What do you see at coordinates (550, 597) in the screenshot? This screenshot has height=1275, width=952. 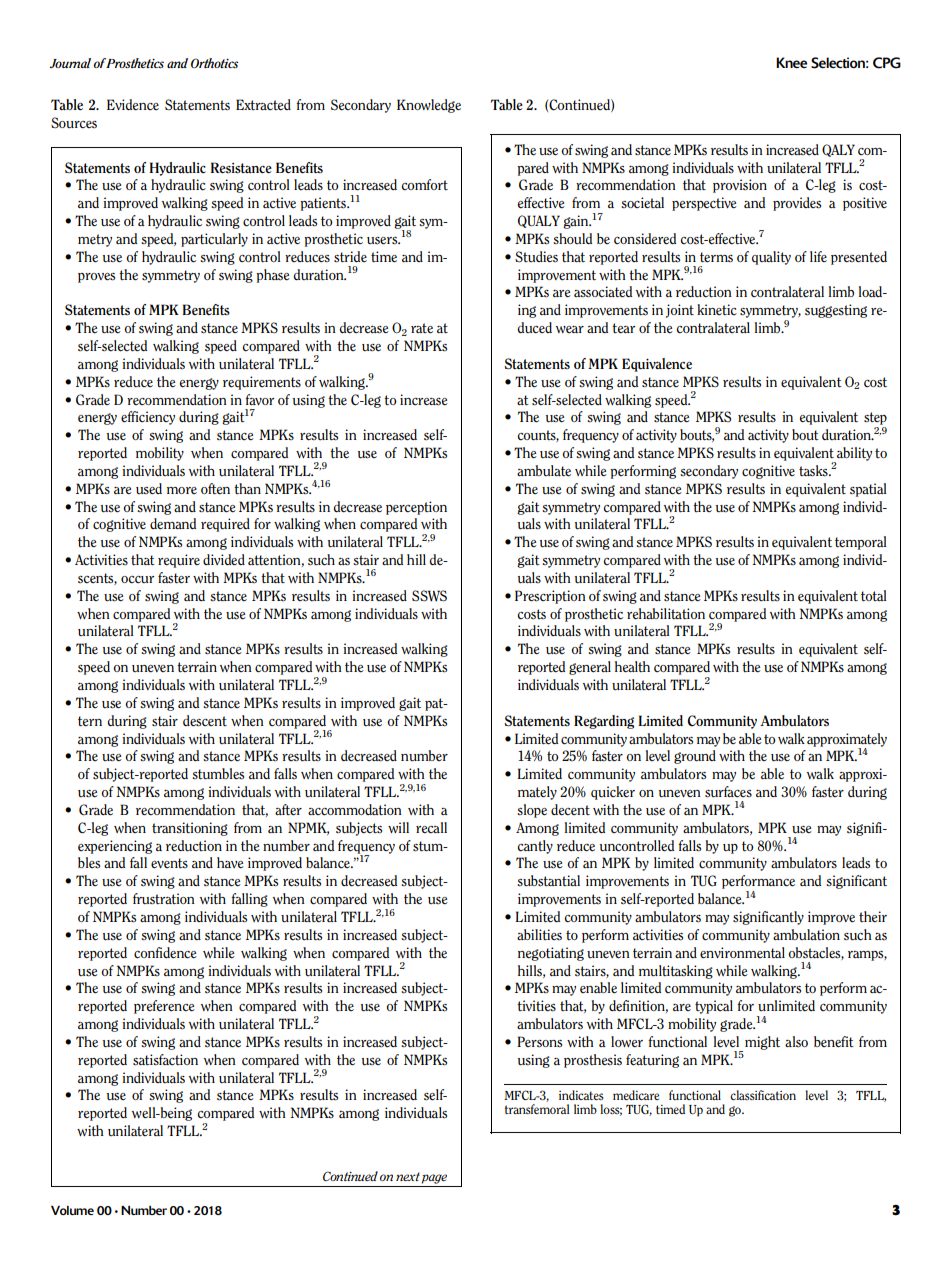 I see `Prescription` at bounding box center [550, 597].
